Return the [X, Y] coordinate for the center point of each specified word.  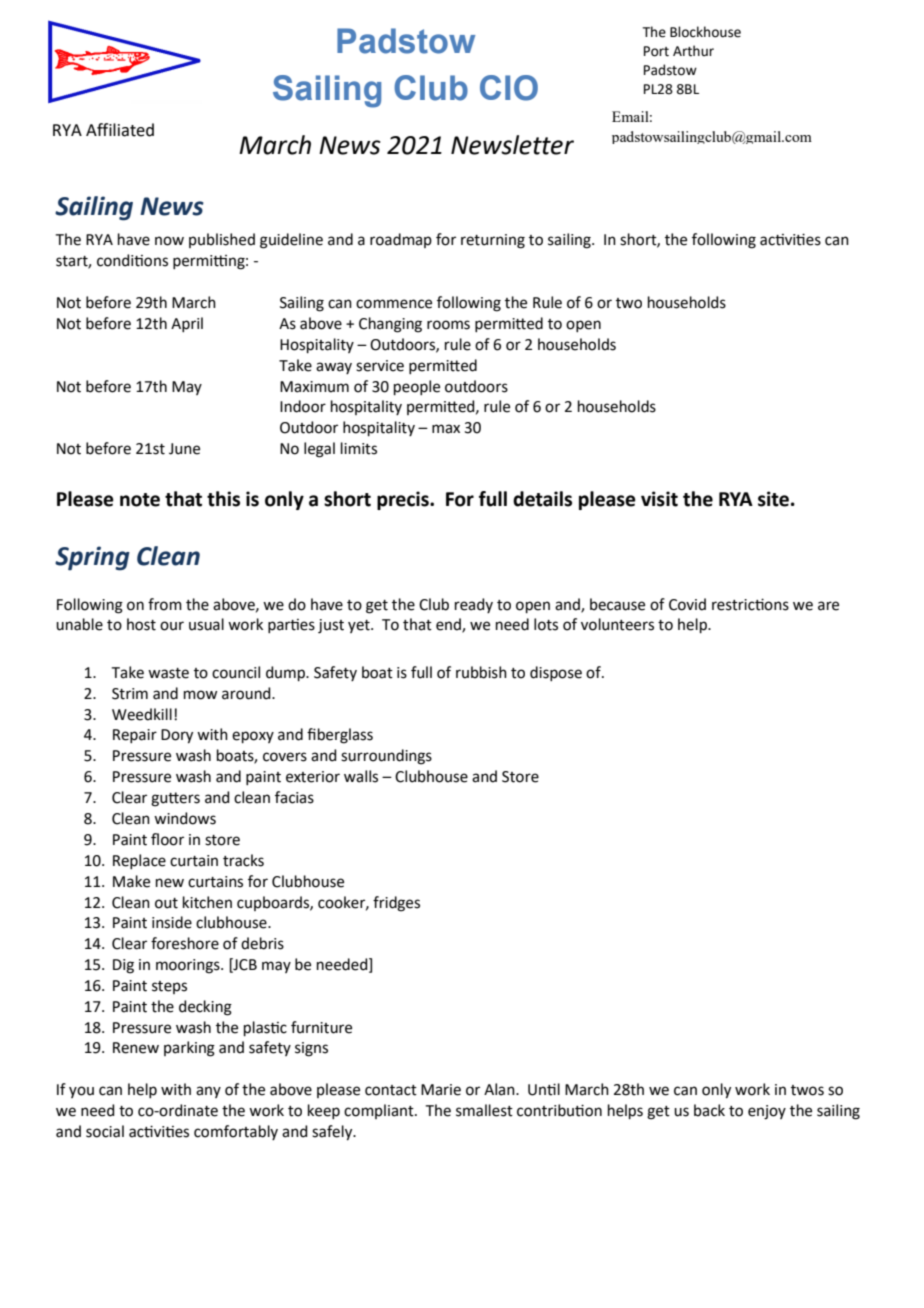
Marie [441, 1090]
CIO [509, 88]
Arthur [693, 51]
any [208, 1092]
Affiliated [120, 130]
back [709, 1110]
